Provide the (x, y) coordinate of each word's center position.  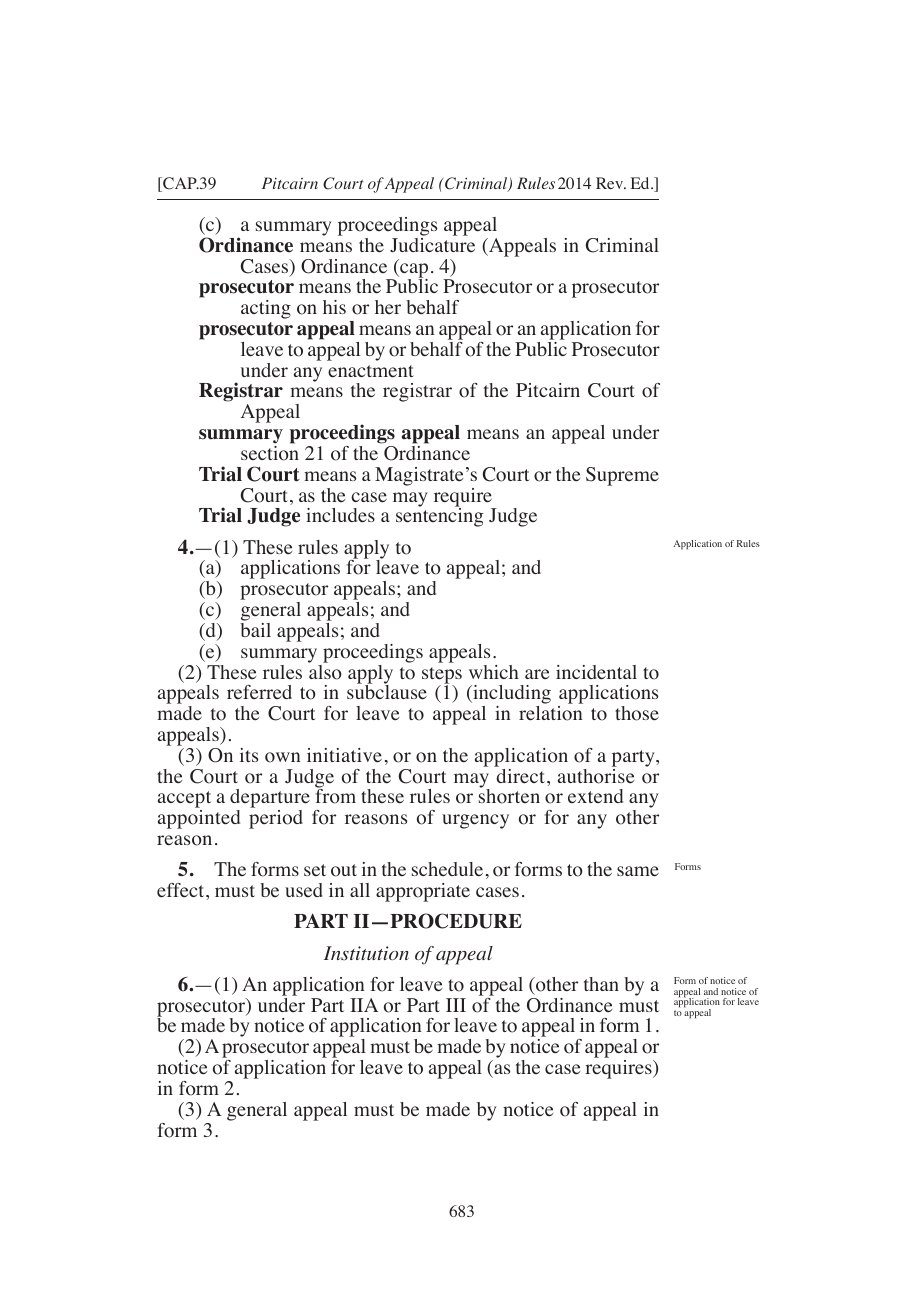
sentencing (440, 516)
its (249, 755)
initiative (344, 755)
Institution (366, 953)
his (334, 307)
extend (595, 796)
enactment (371, 371)
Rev (611, 183)
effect (182, 890)
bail (255, 630)
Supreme (622, 476)
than (601, 984)
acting (266, 309)
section (270, 453)
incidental (596, 672)
